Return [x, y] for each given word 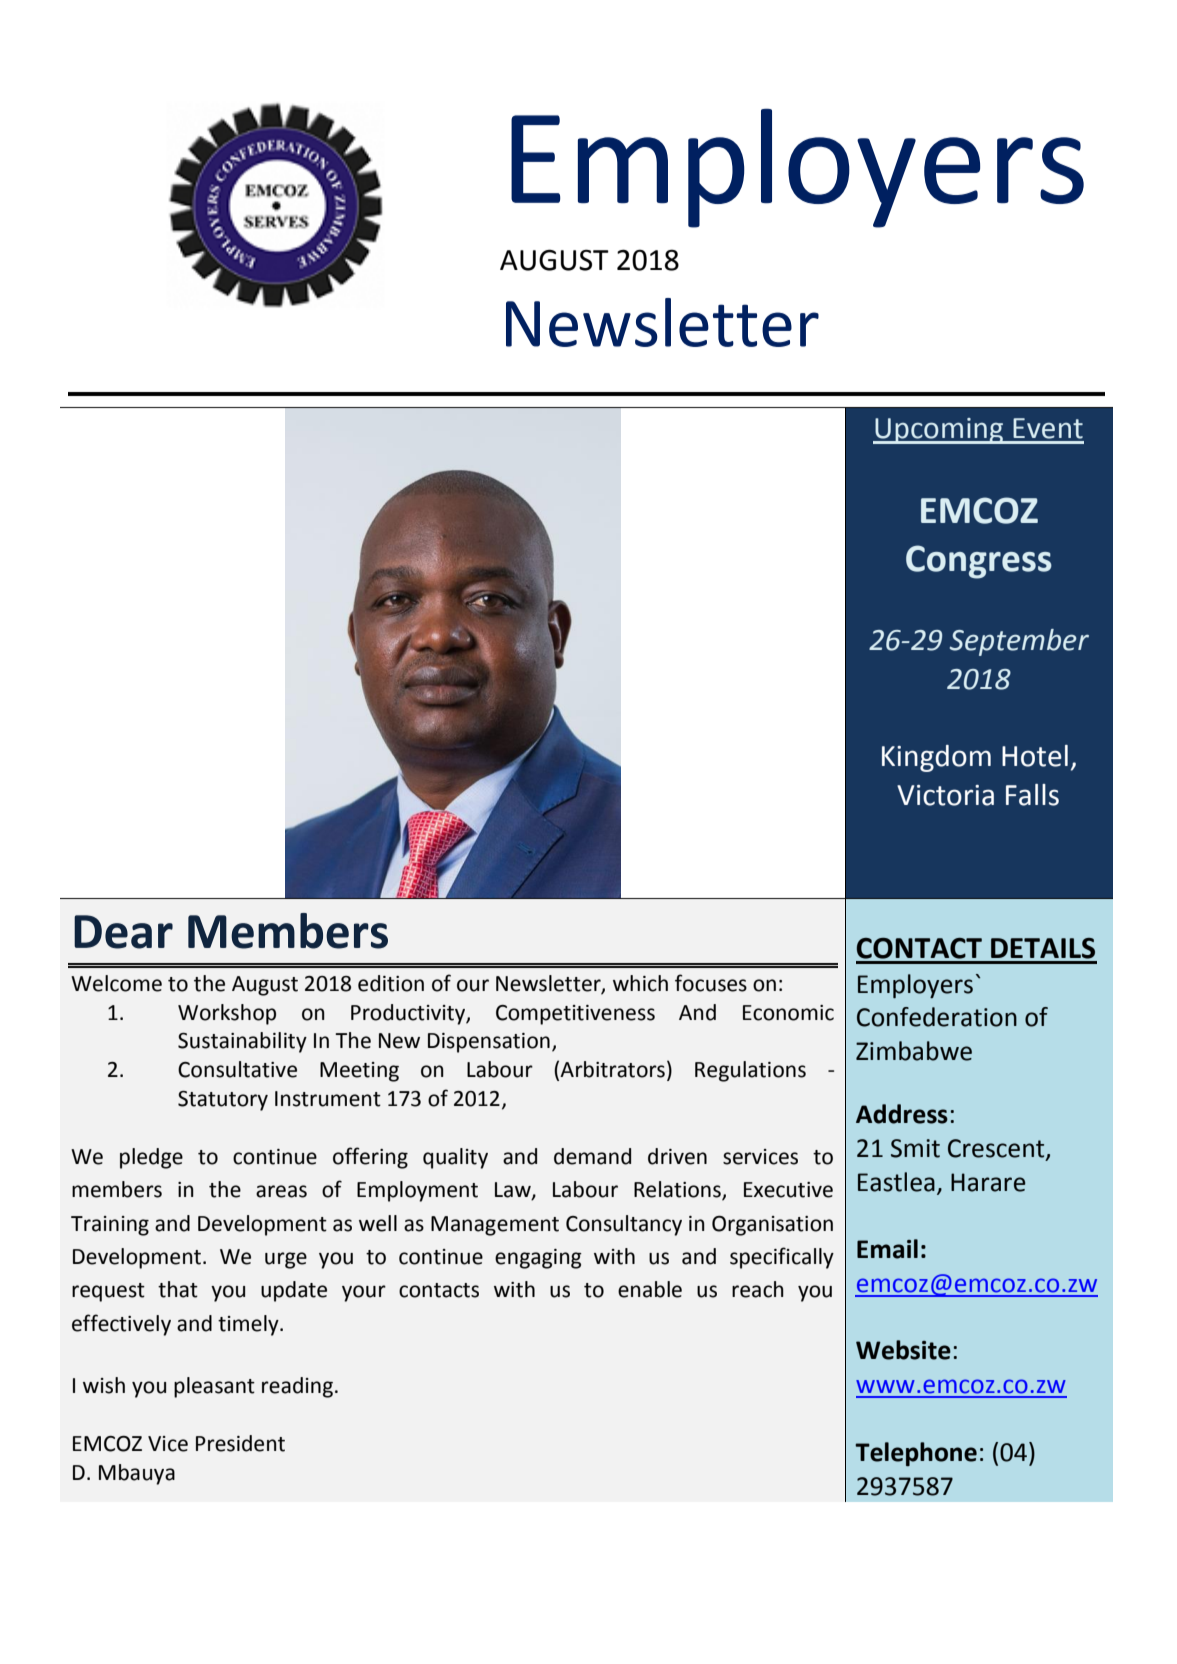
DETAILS [1043, 948]
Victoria [945, 795]
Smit [915, 1148]
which [640, 983]
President [240, 1443]
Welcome [116, 983]
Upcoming [939, 431]
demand [592, 1156]
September [1019, 642]
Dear [123, 932]
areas [281, 1191]
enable [650, 1289]
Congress [979, 562]
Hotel [1035, 756]
